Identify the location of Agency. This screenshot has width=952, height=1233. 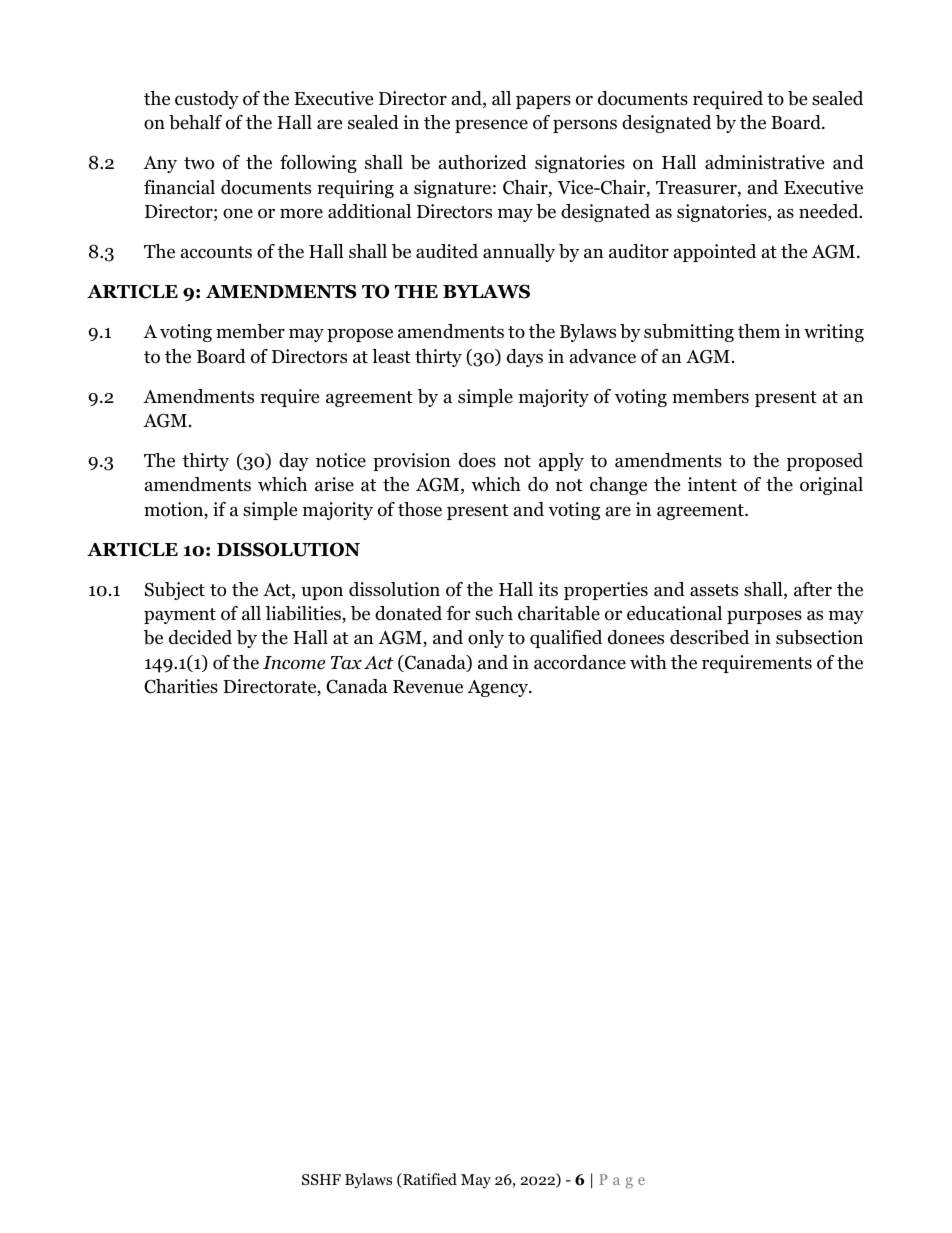
(499, 688).
